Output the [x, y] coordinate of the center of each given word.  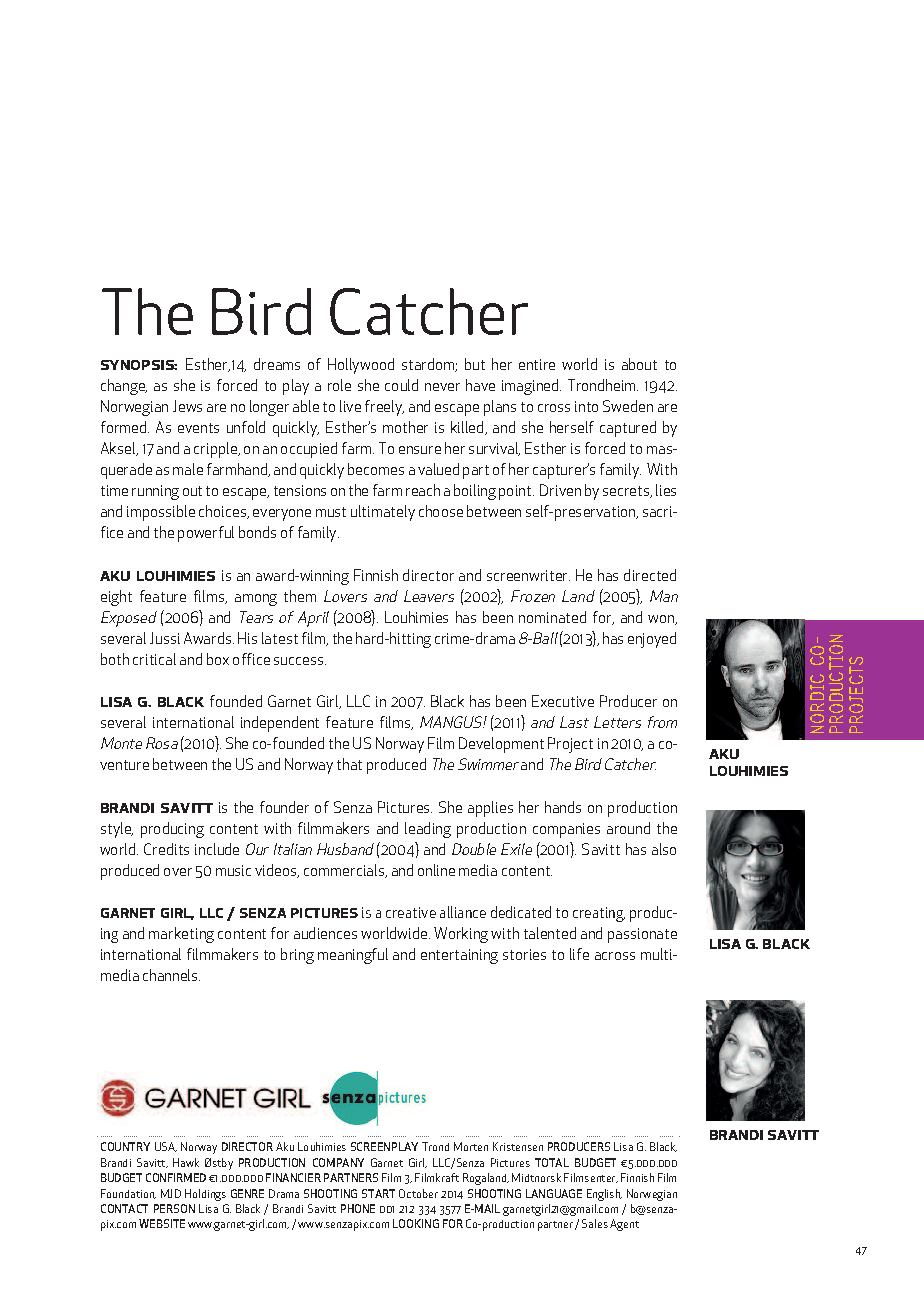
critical [154, 659]
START [378, 1193]
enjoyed [652, 640]
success [300, 661]
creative [411, 912]
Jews [187, 406]
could [401, 385]
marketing [181, 935]
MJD [171, 1193]
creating [599, 914]
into [586, 406]
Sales [595, 1223]
